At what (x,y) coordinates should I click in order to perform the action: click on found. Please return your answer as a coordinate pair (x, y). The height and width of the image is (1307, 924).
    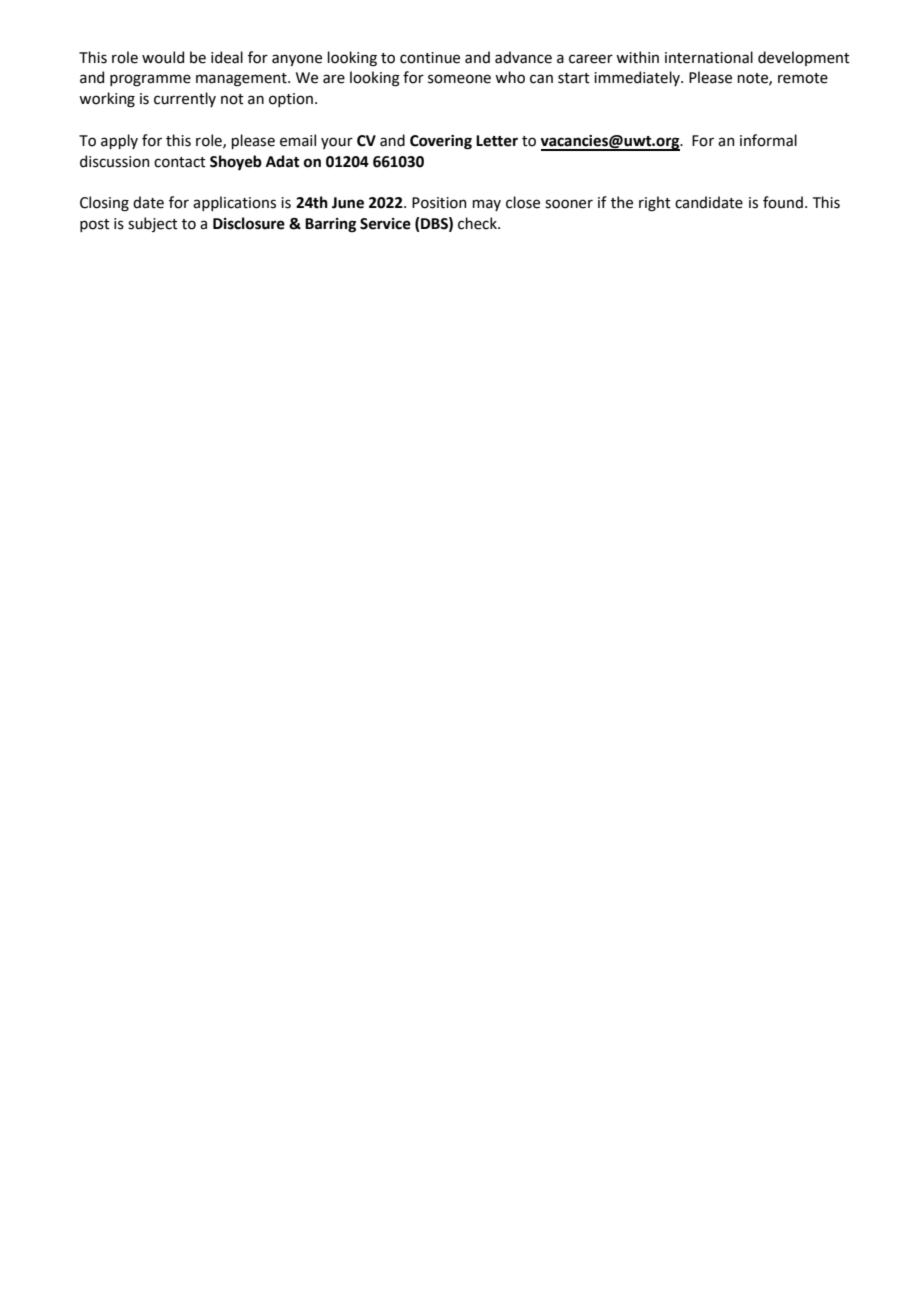
    Looking at the image, I should click on (783, 202).
